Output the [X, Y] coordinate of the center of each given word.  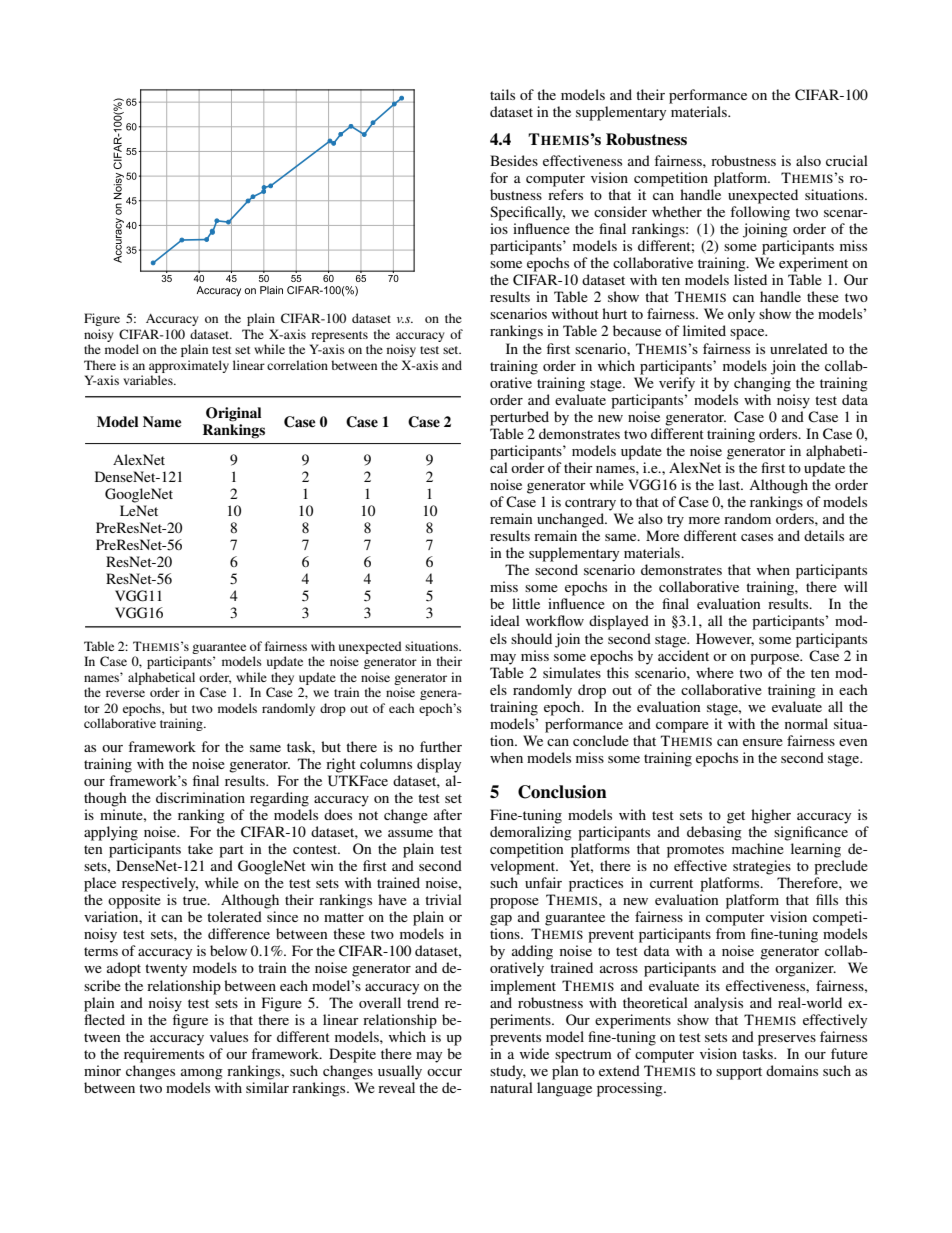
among [202, 1074]
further [441, 746]
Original [233, 414]
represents [339, 336]
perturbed [519, 418]
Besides [514, 160]
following [760, 213]
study [508, 1072]
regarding [279, 799]
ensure [763, 742]
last [731, 484]
